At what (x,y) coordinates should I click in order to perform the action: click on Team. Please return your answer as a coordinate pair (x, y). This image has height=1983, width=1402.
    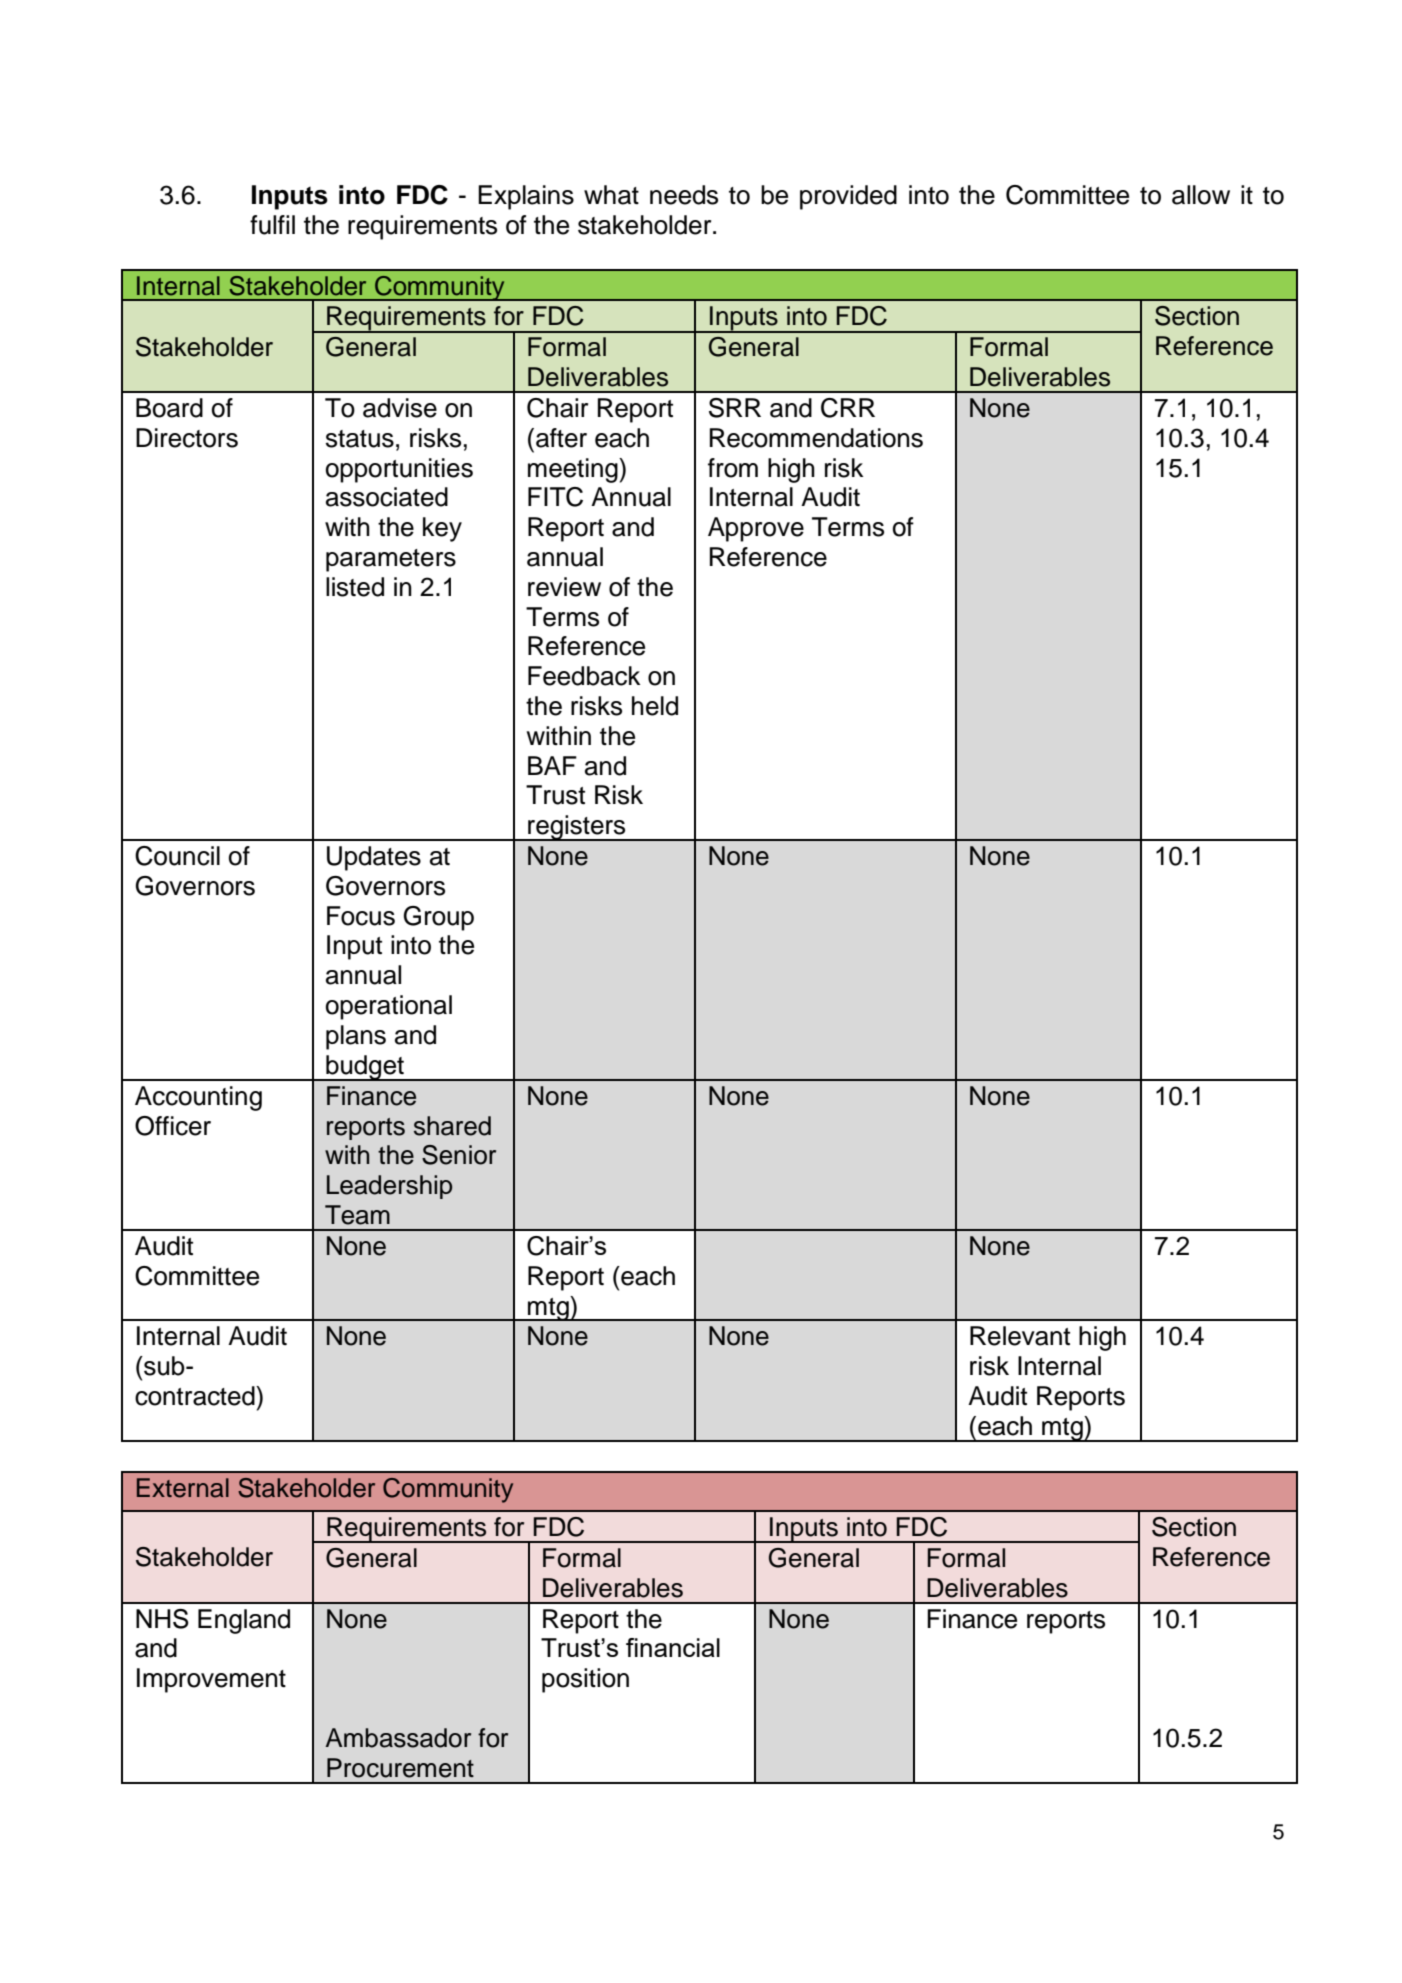
    Looking at the image, I should click on (357, 1215).
